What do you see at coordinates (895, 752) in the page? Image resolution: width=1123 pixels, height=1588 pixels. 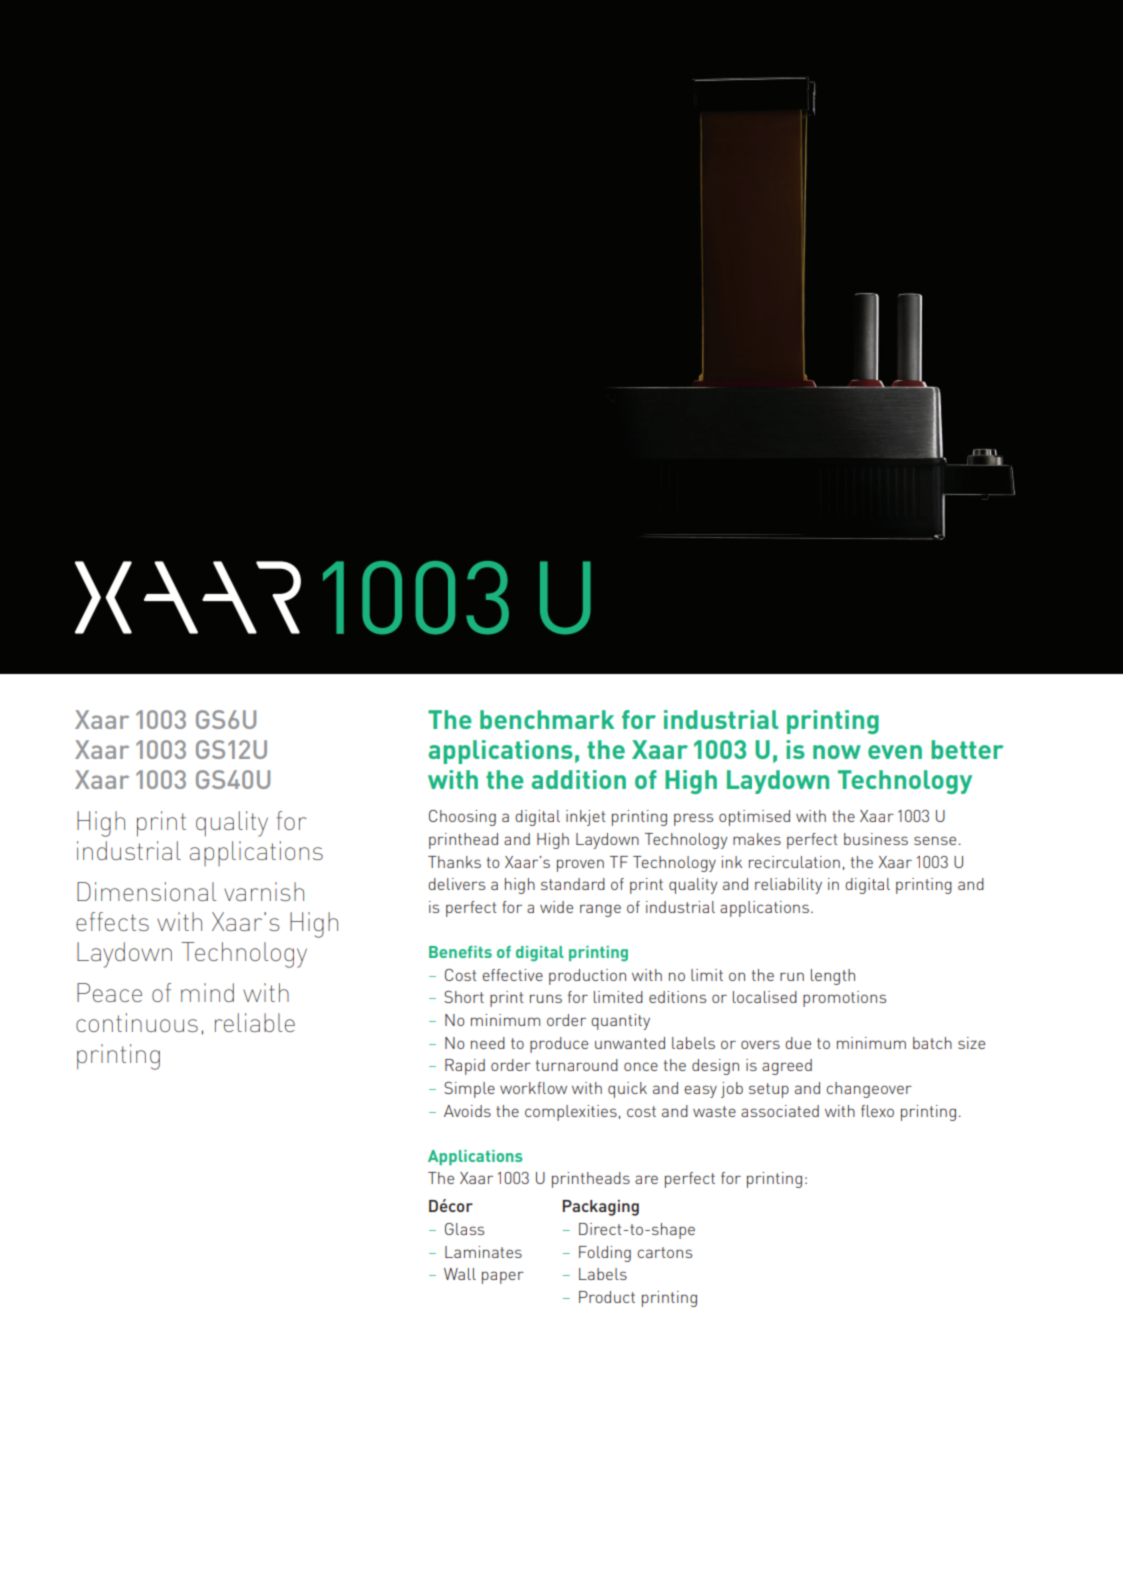 I see `even` at bounding box center [895, 752].
